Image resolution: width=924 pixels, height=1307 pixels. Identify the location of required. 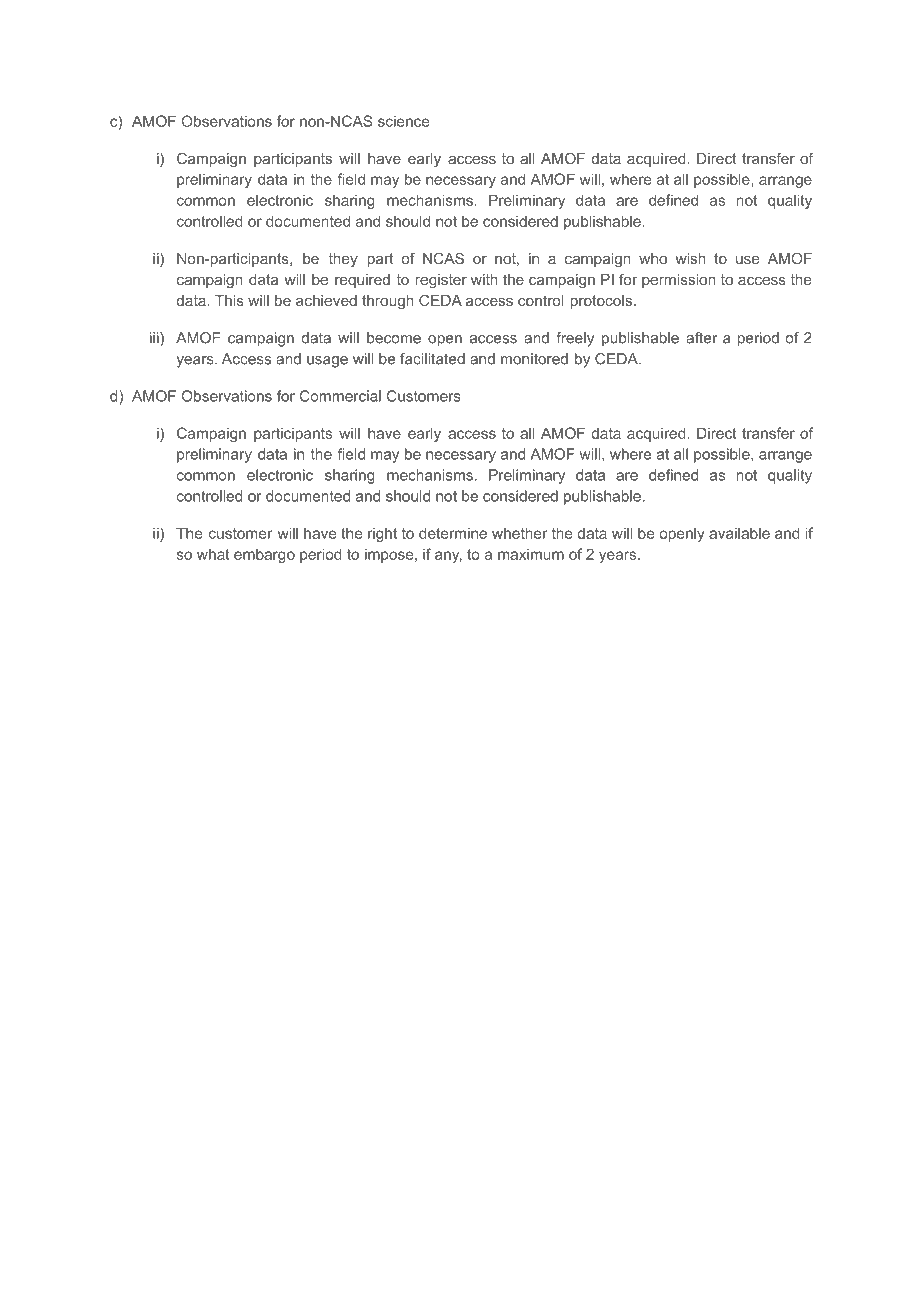
(362, 281).
